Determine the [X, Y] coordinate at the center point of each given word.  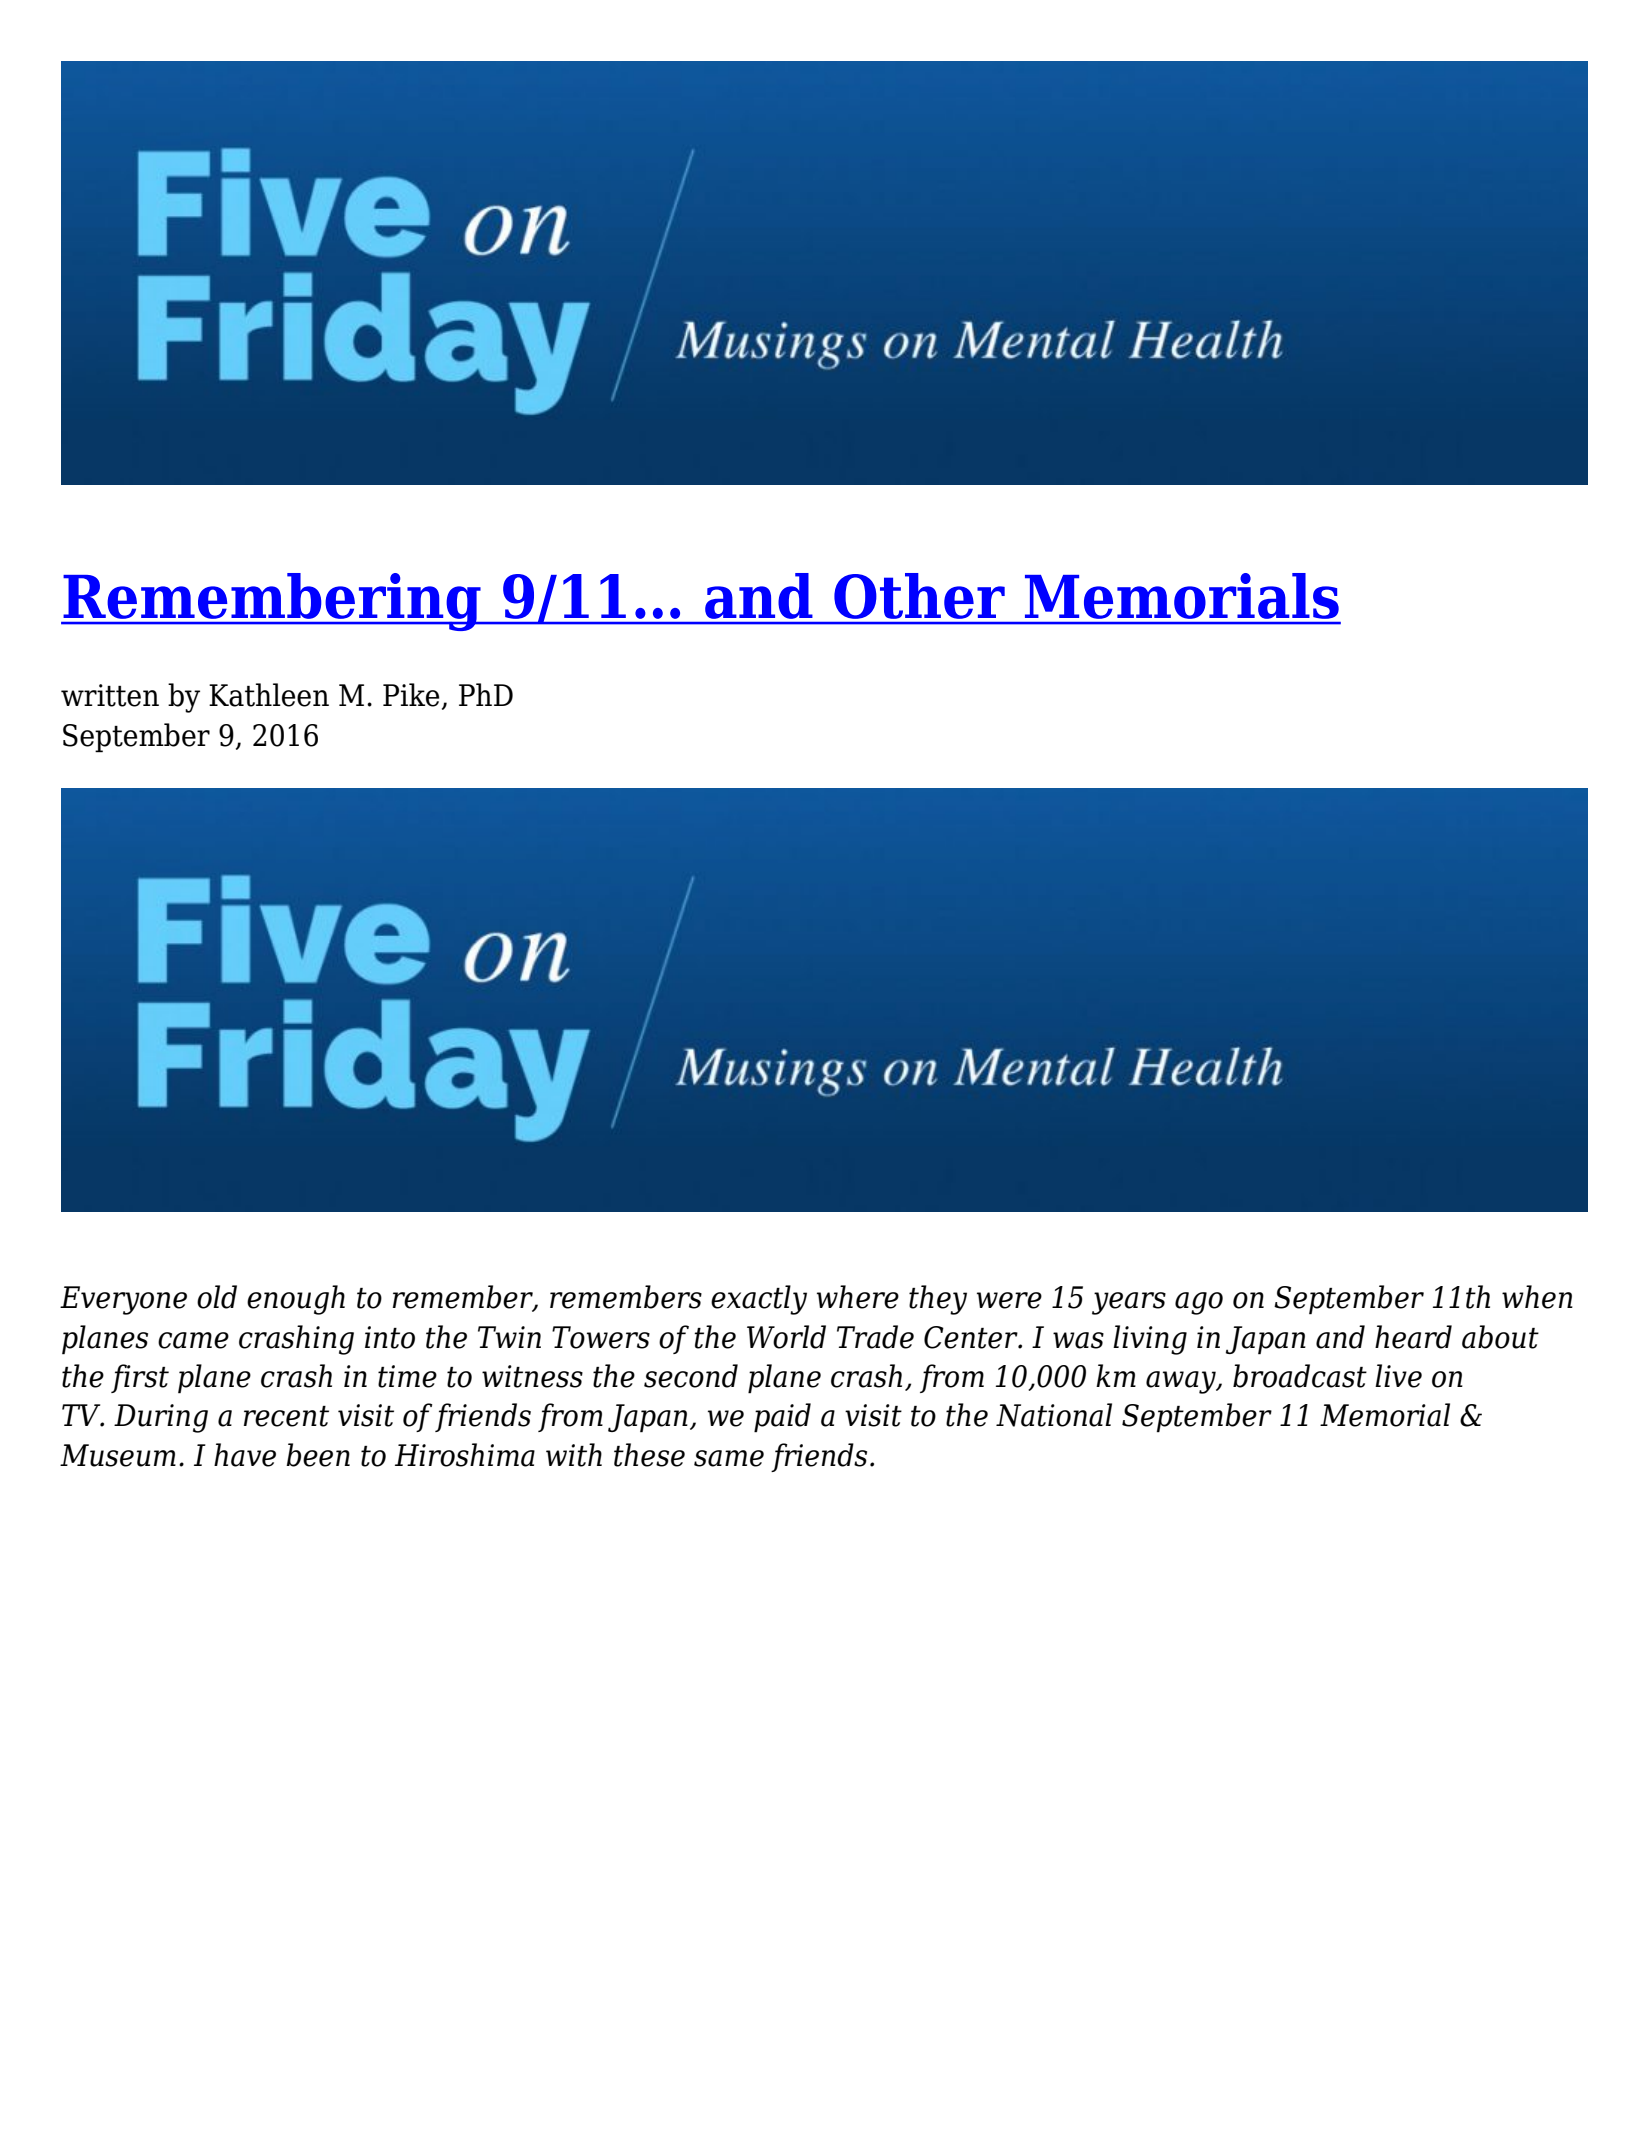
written [110, 695]
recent [286, 1416]
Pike [411, 695]
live [1398, 1376]
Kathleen [269, 695]
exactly [759, 1300]
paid [782, 1418]
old [217, 1297]
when [1537, 1297]
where [858, 1297]
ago [1199, 1303]
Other [919, 596]
